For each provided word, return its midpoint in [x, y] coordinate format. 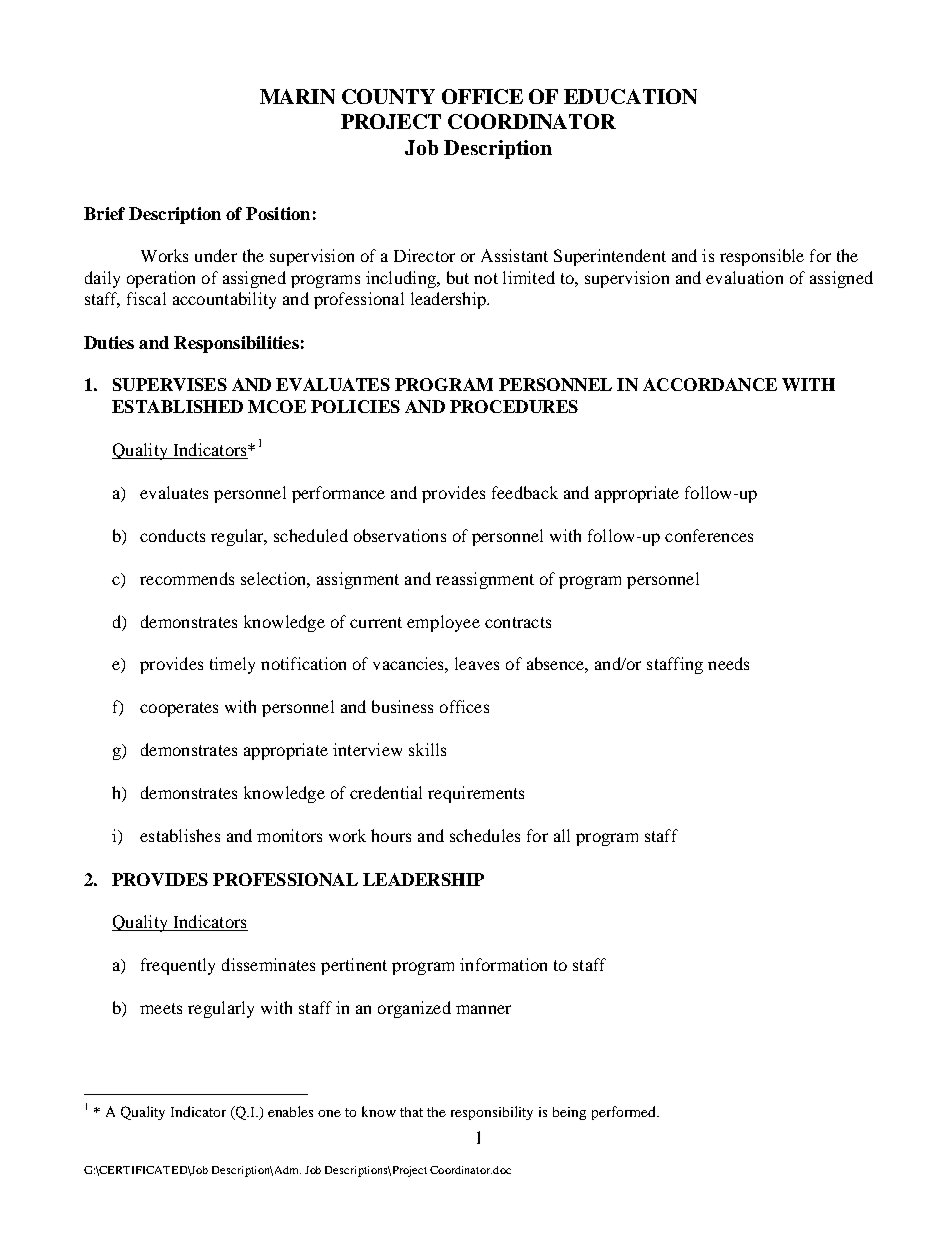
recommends [187, 578]
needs [728, 663]
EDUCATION [630, 96]
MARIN [297, 96]
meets [161, 1008]
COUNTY [388, 96]
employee [443, 623]
